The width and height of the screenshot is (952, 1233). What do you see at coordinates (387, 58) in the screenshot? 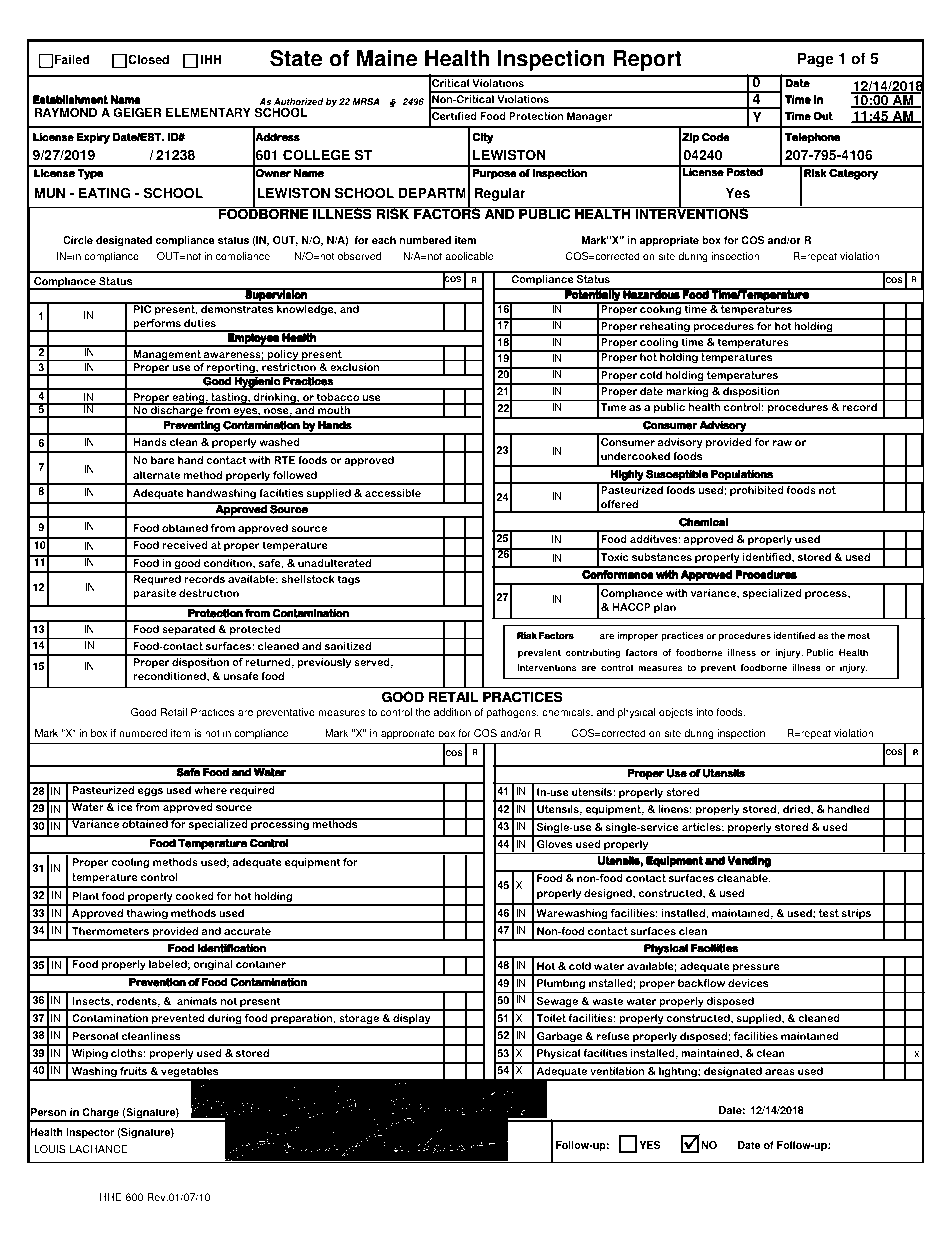
I see `Maine` at bounding box center [387, 58].
